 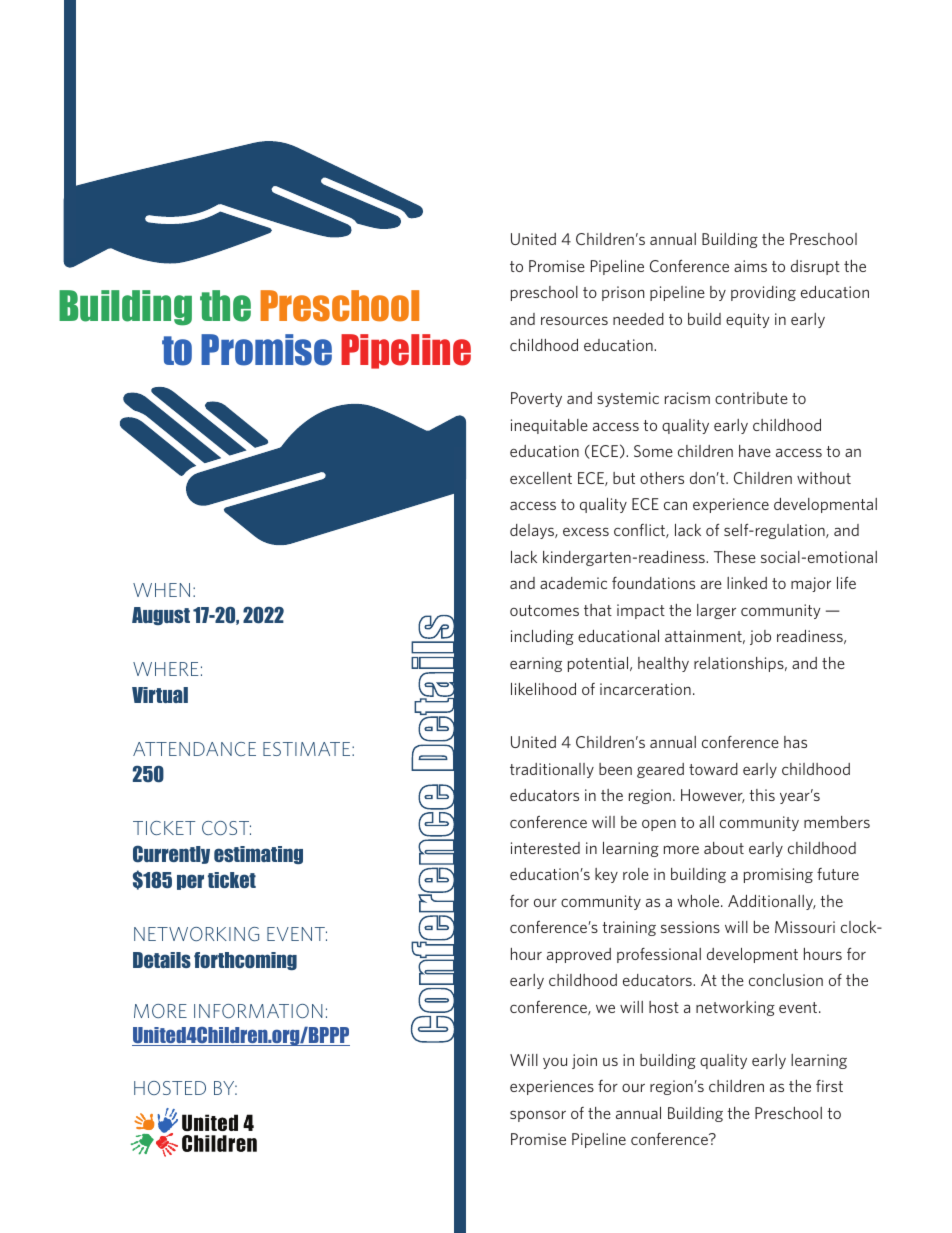 What do you see at coordinates (258, 1011) in the page?
I see `INFORMATION` at bounding box center [258, 1011].
